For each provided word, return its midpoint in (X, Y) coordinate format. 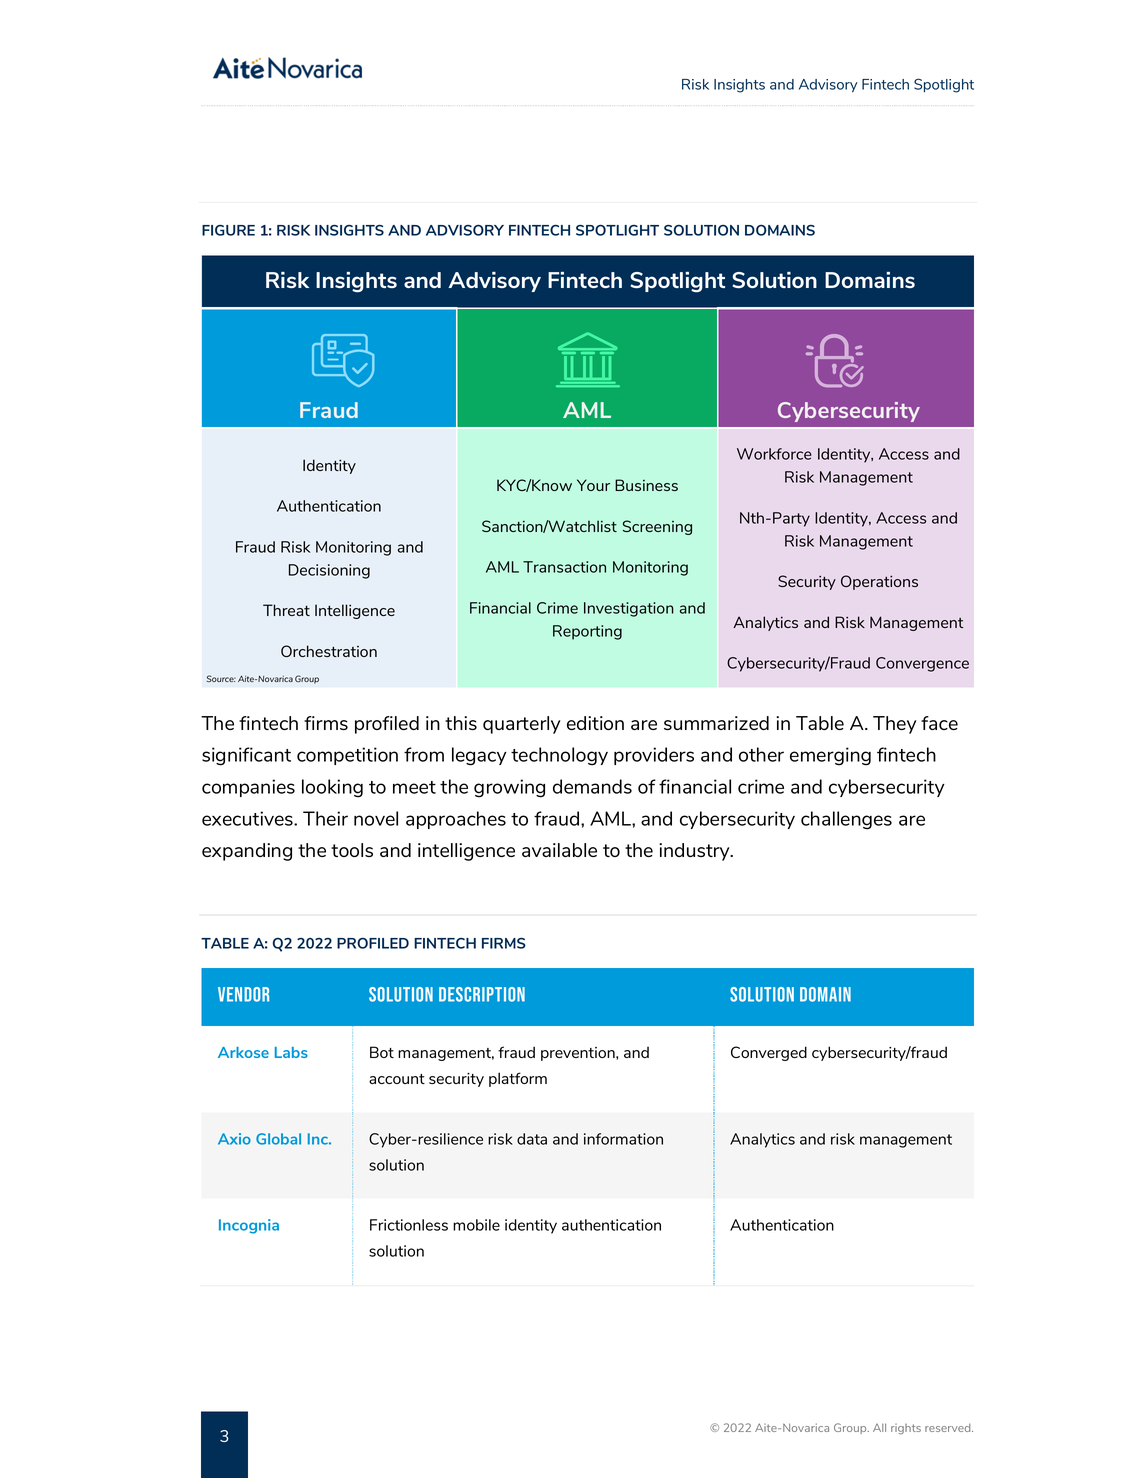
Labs (291, 1052)
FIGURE (228, 230)
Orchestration (329, 651)
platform (518, 1079)
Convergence (922, 664)
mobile (476, 1225)
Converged (769, 1053)
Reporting (587, 632)
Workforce (774, 454)
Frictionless (409, 1225)
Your (593, 485)
